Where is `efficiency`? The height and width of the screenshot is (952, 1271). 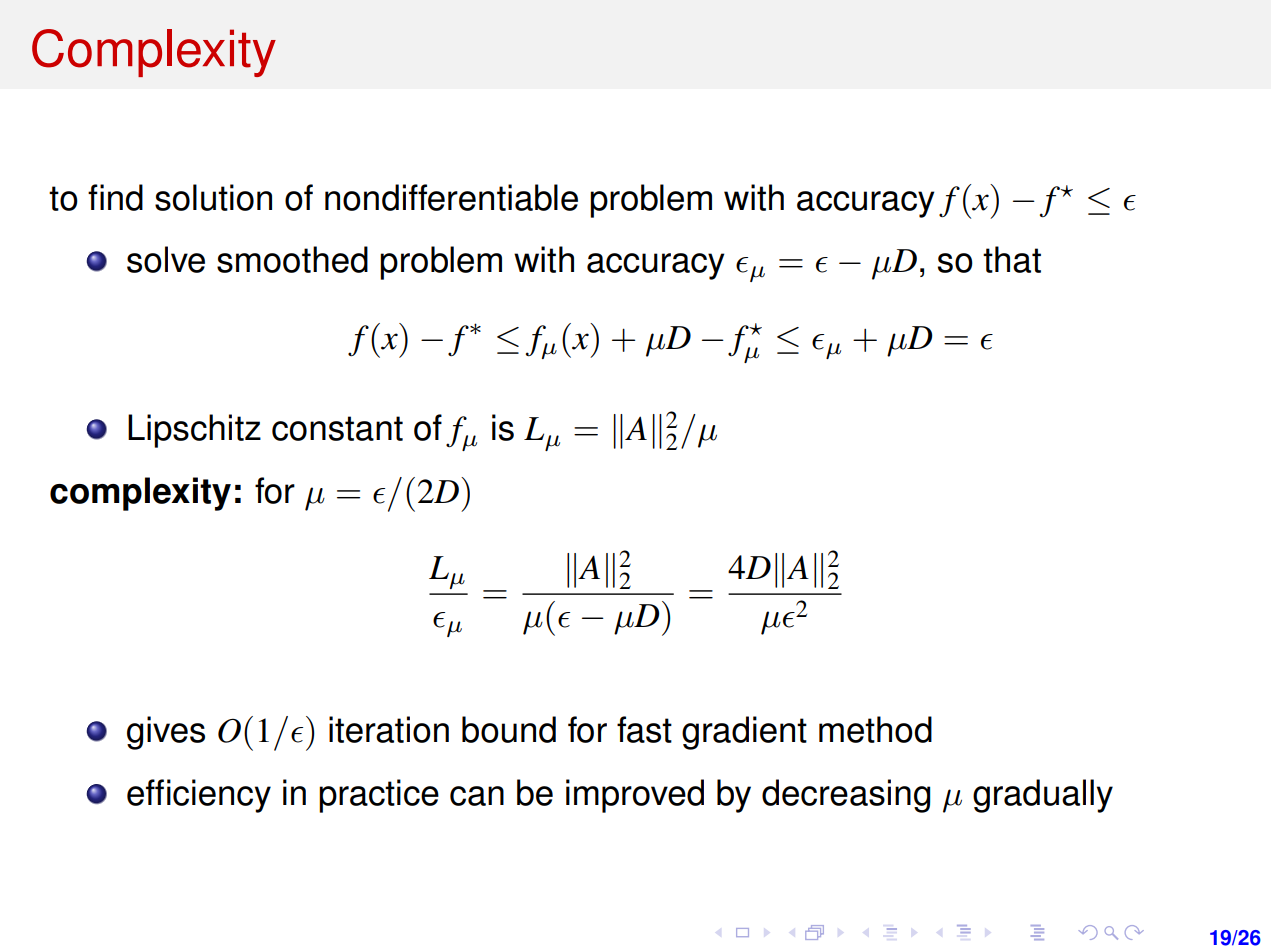
efficiency is located at coordinates (199, 796).
